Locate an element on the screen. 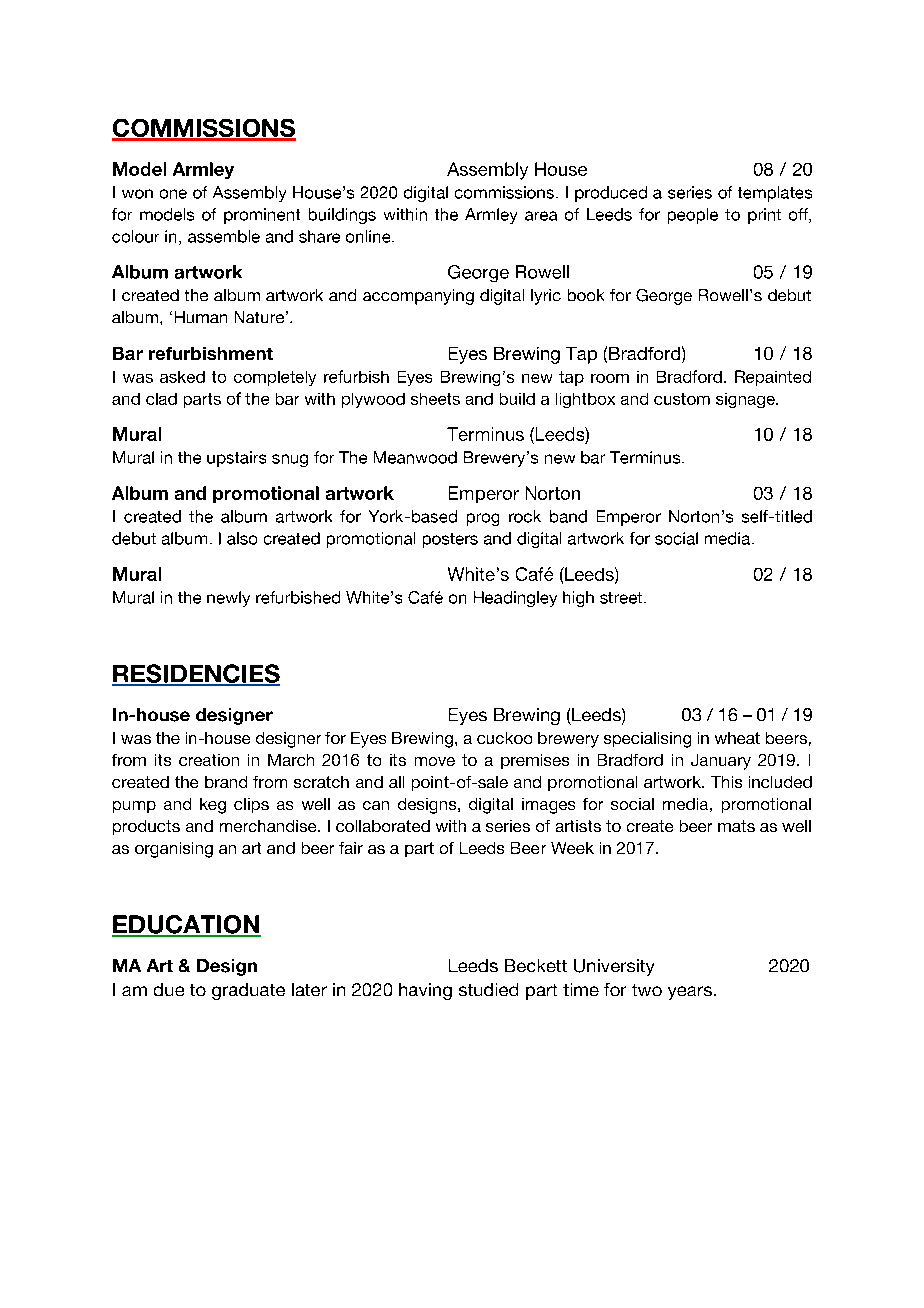 The height and width of the screenshot is (1308, 924). upstairs is located at coordinates (236, 459).
